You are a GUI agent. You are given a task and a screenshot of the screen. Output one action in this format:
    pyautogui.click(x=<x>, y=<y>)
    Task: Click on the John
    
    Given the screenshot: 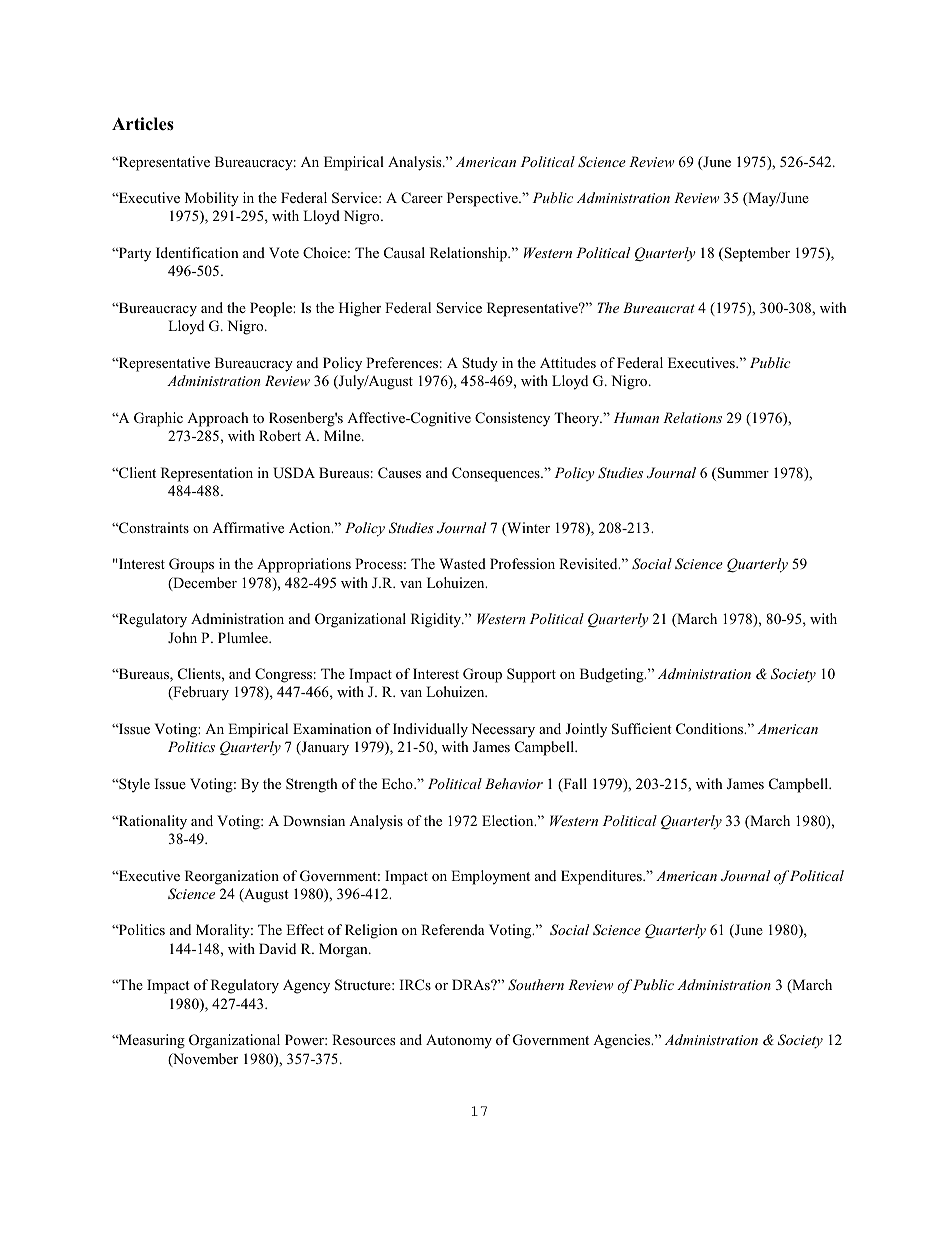 What is the action you would take?
    pyautogui.click(x=182, y=637)
